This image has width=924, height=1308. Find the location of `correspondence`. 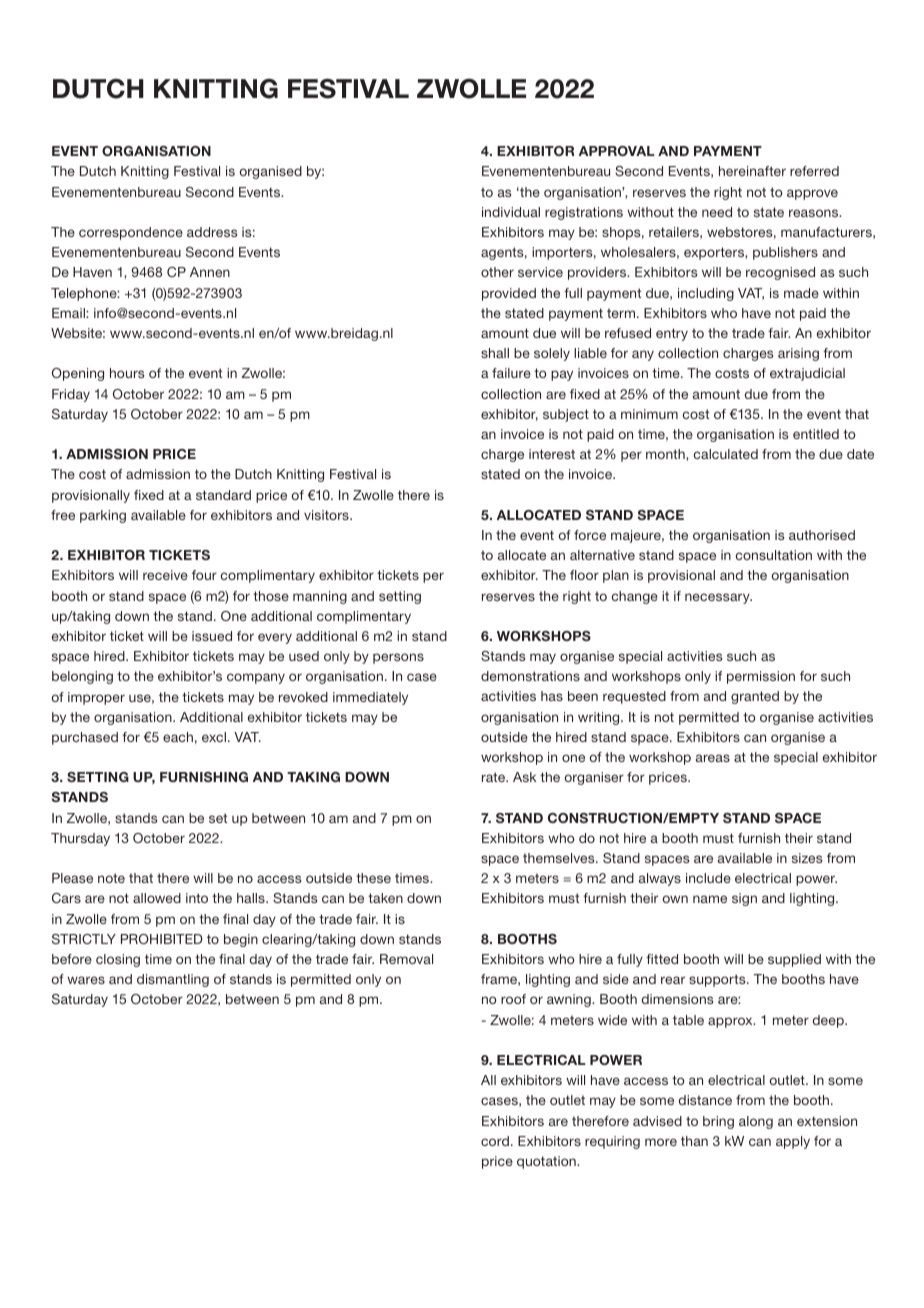

correspondence is located at coordinates (131, 233).
